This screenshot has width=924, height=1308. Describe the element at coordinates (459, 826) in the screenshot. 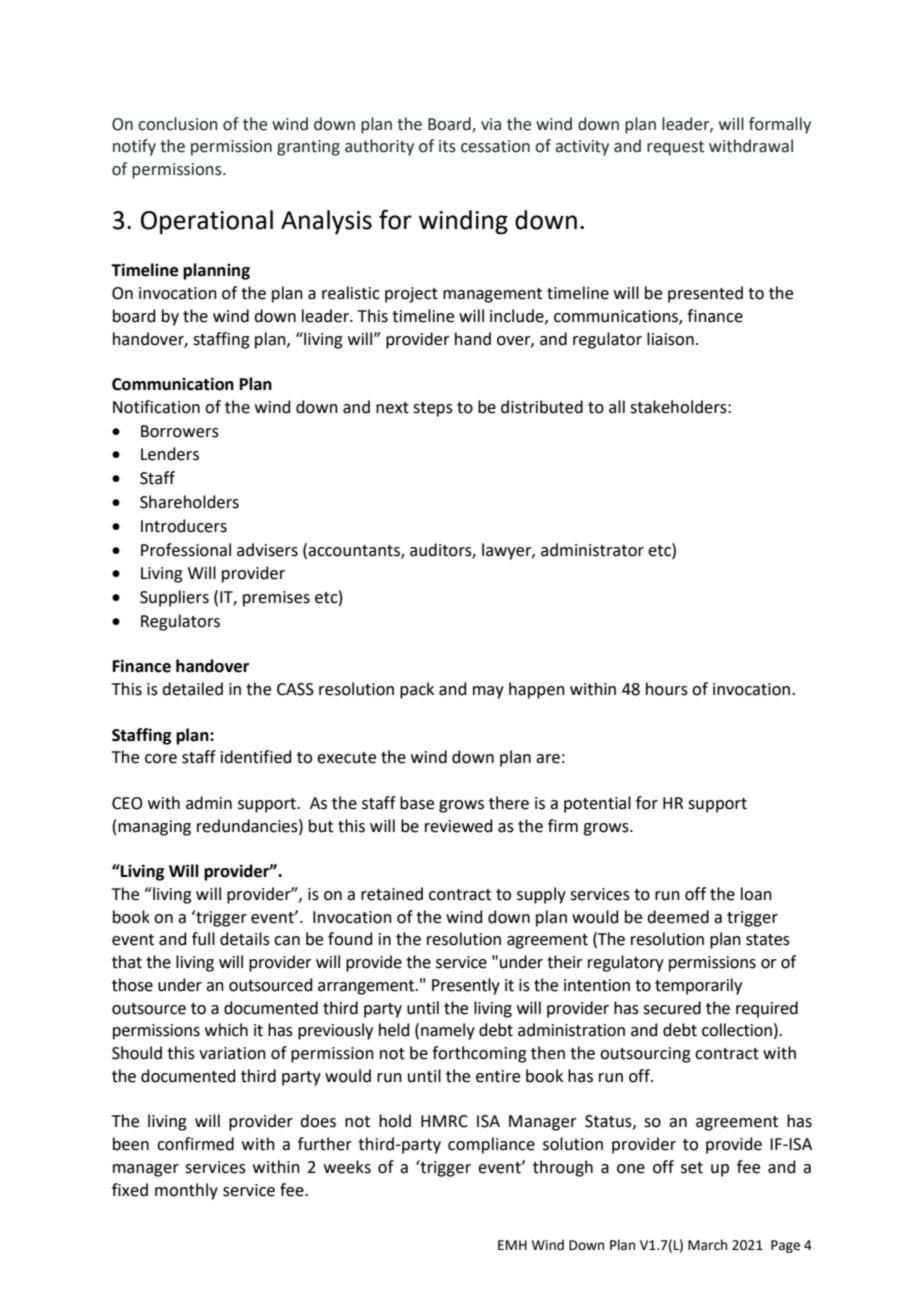

I see `reviewed` at that location.
